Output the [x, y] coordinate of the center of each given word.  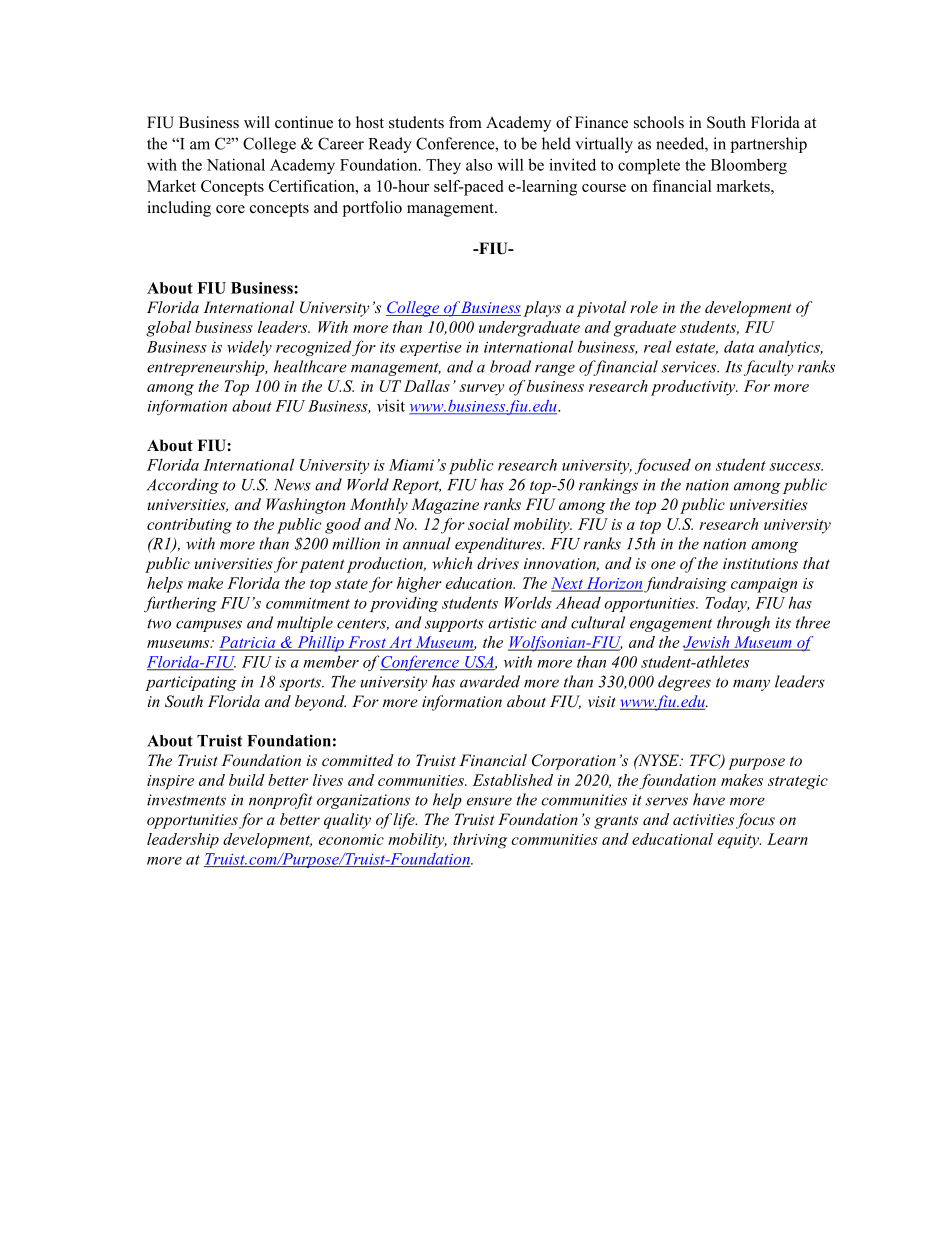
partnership [769, 145]
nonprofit [281, 801]
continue [304, 122]
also [479, 165]
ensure [489, 801]
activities [703, 819]
